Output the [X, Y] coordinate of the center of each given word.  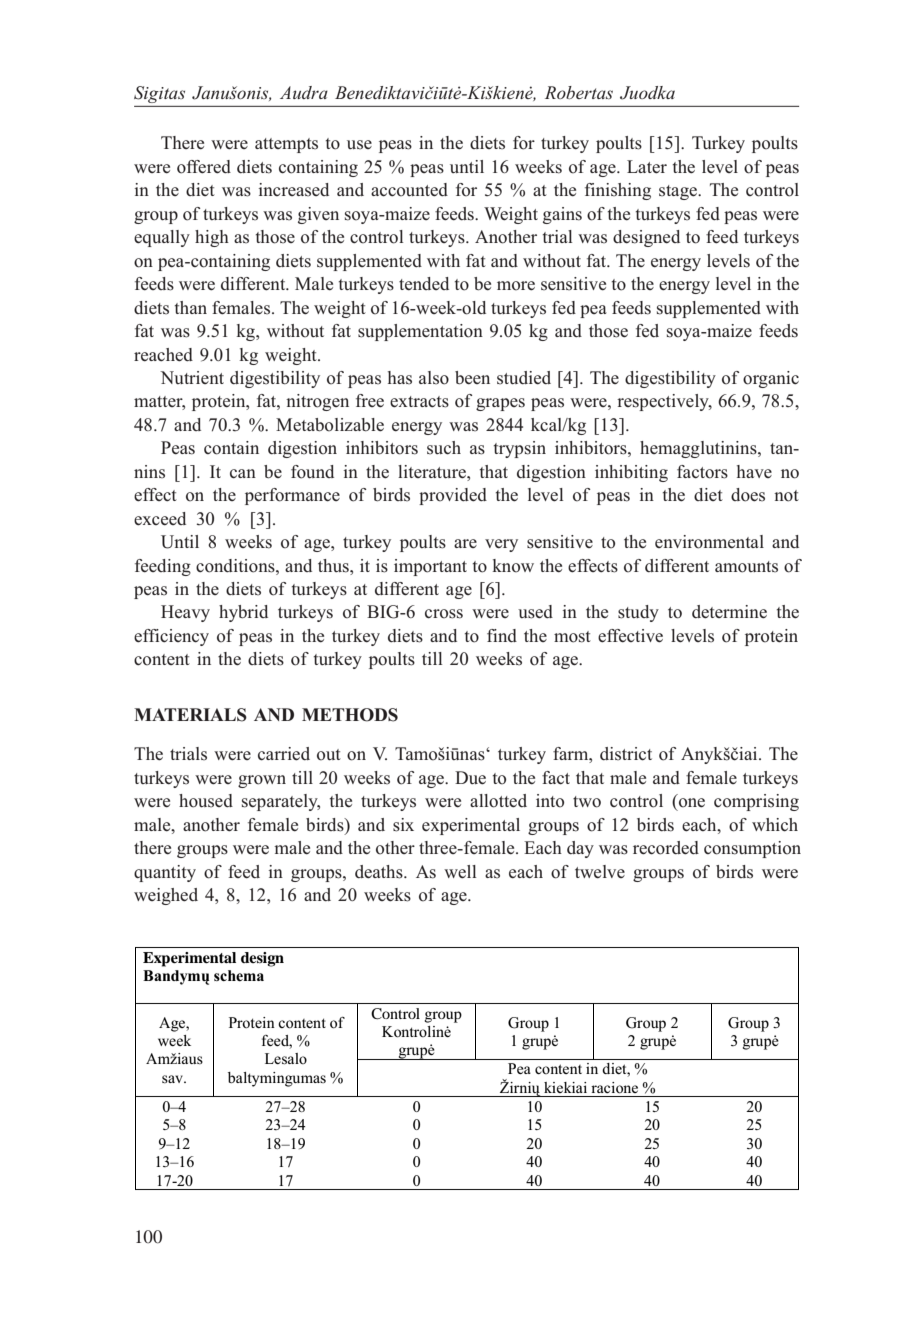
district [626, 754]
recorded [666, 848]
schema [239, 976]
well [460, 872]
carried [284, 754]
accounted [409, 190]
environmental [709, 542]
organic [771, 379]
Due [470, 778]
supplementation [420, 332]
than [191, 307]
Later [647, 167]
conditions [236, 566]
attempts [286, 145]
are [465, 543]
